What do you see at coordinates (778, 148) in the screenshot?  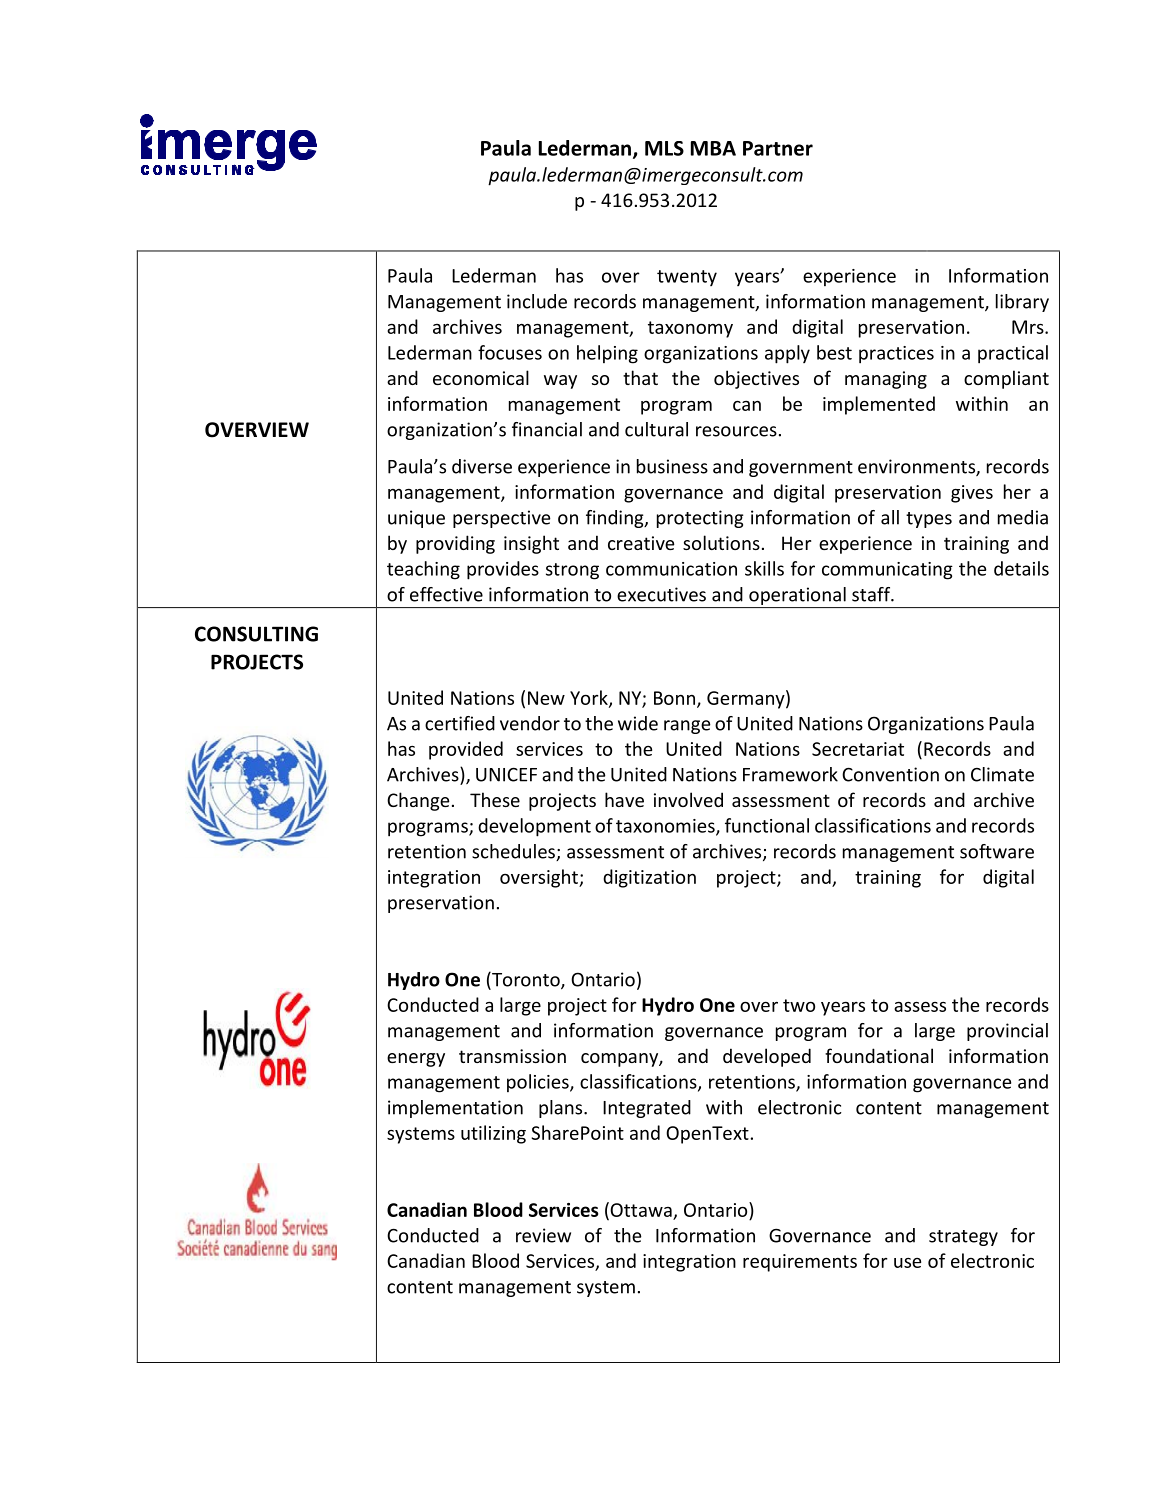 I see `Partner` at bounding box center [778, 148].
